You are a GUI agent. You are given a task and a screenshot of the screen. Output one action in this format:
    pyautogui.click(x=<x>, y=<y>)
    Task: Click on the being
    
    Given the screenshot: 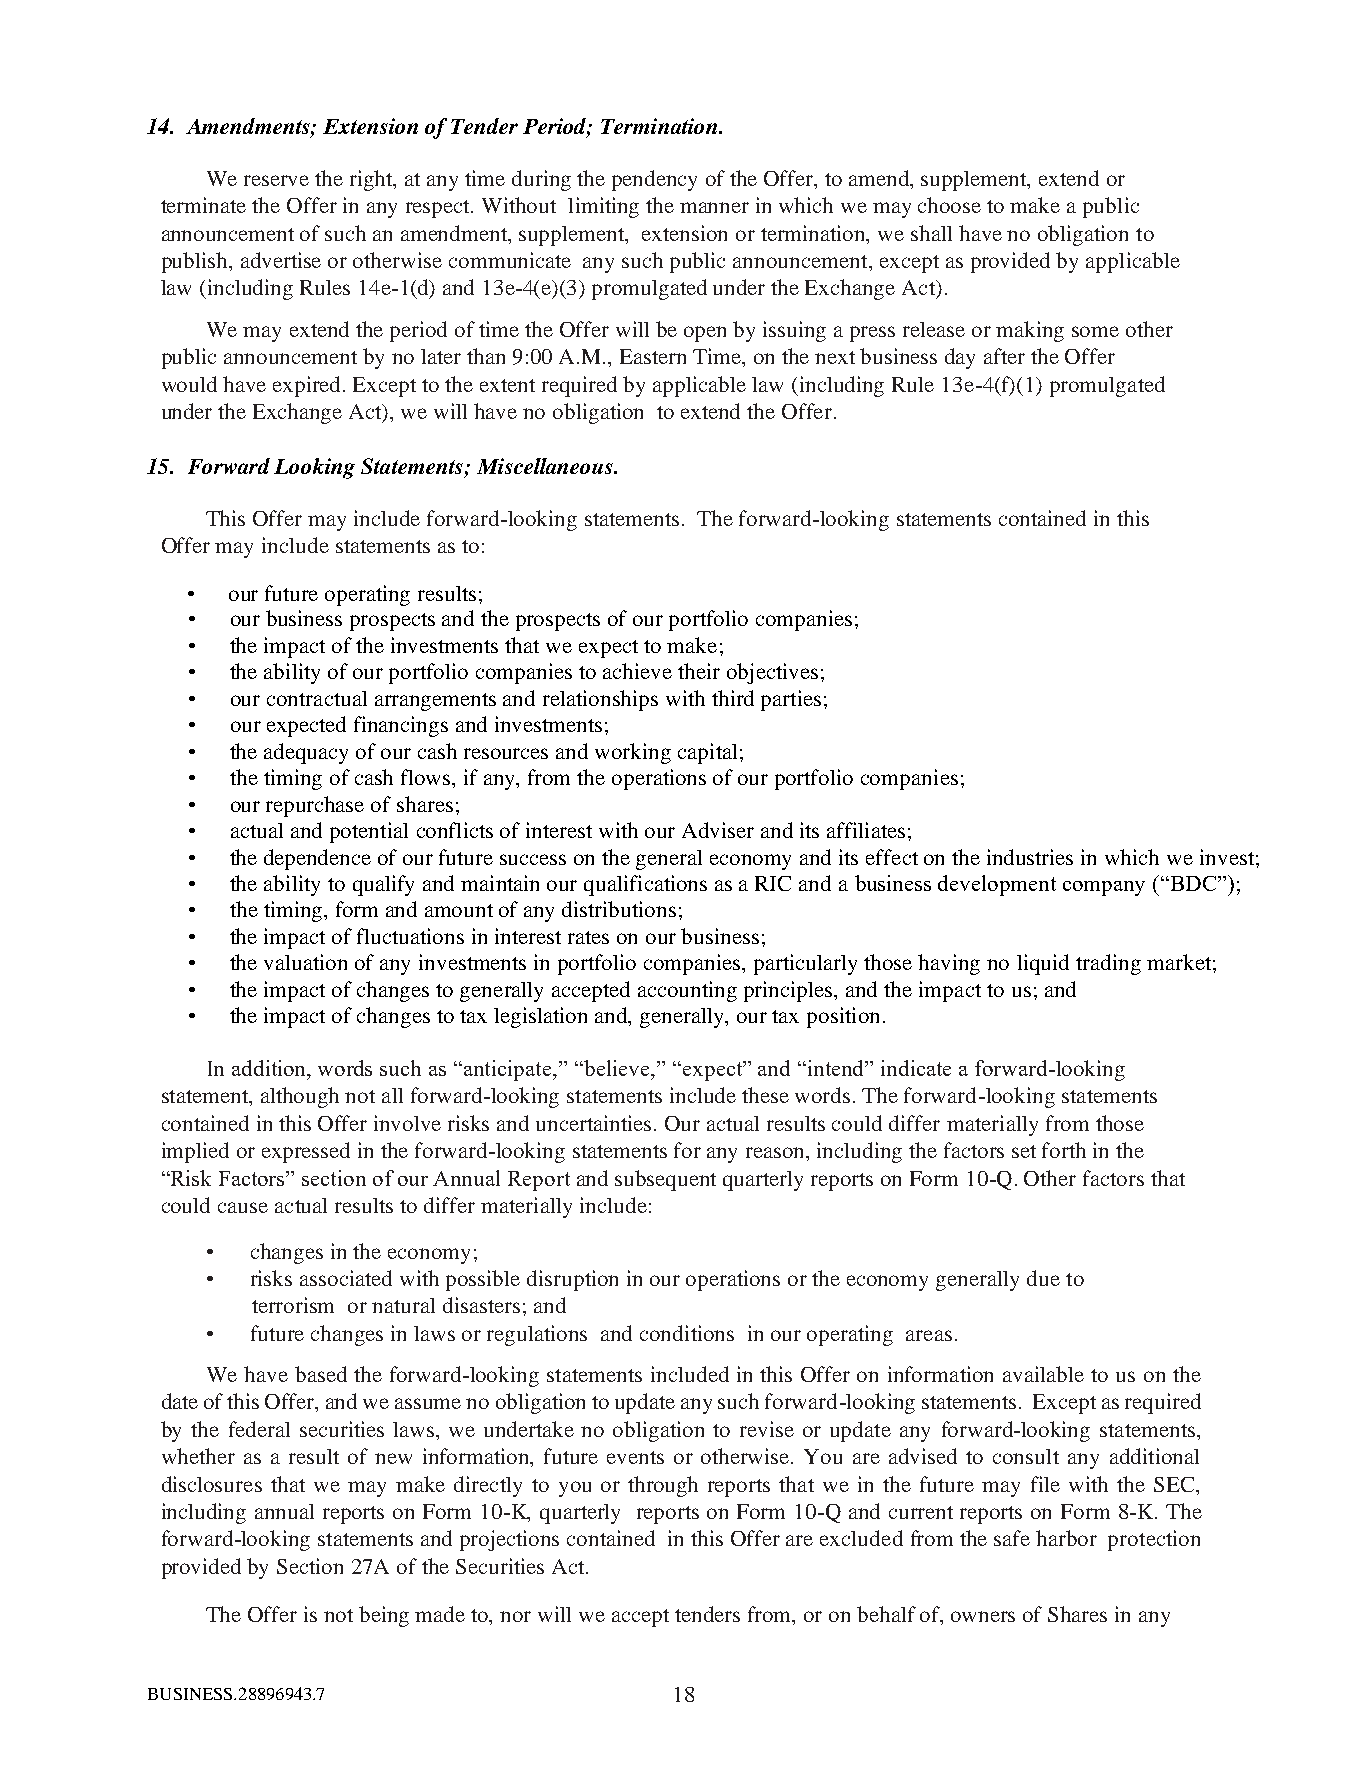 What is the action you would take?
    pyautogui.click(x=384, y=1616)
